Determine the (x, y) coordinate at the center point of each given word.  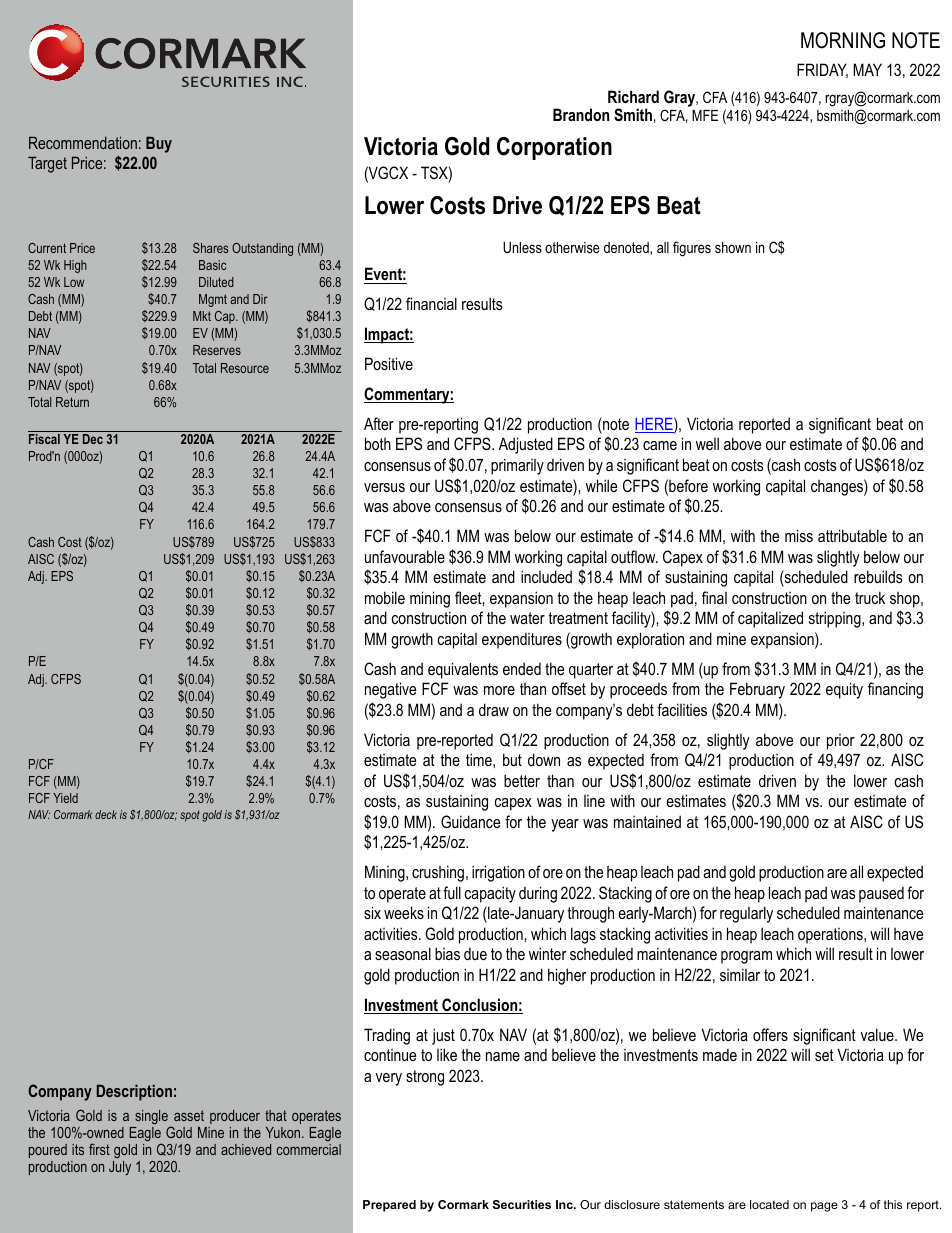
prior (841, 742)
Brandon (581, 114)
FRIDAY (822, 70)
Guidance (470, 821)
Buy (159, 144)
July (120, 1168)
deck (106, 814)
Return (72, 402)
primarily (517, 466)
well (707, 443)
